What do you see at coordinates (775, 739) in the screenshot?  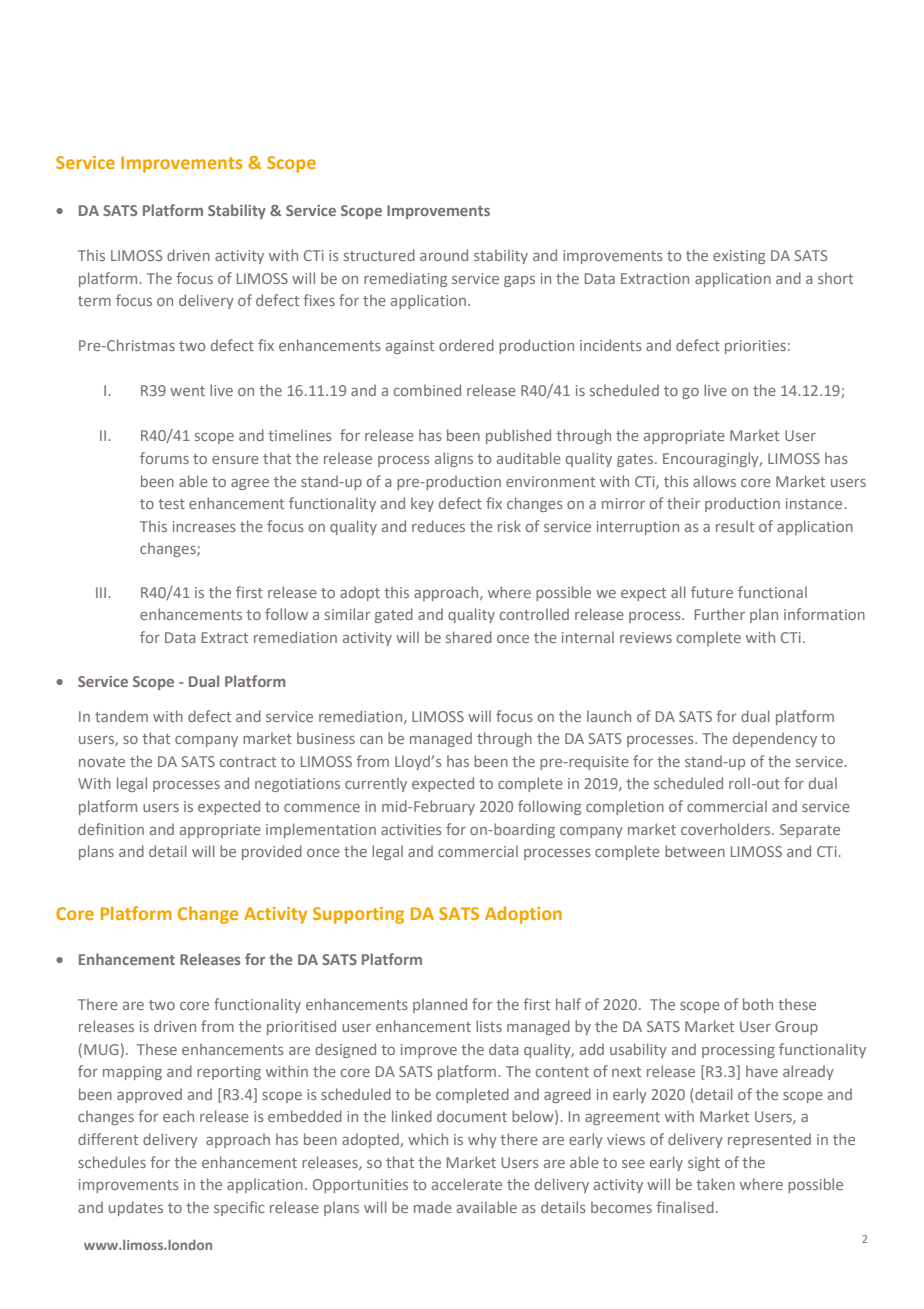 I see `dependency` at bounding box center [775, 739].
